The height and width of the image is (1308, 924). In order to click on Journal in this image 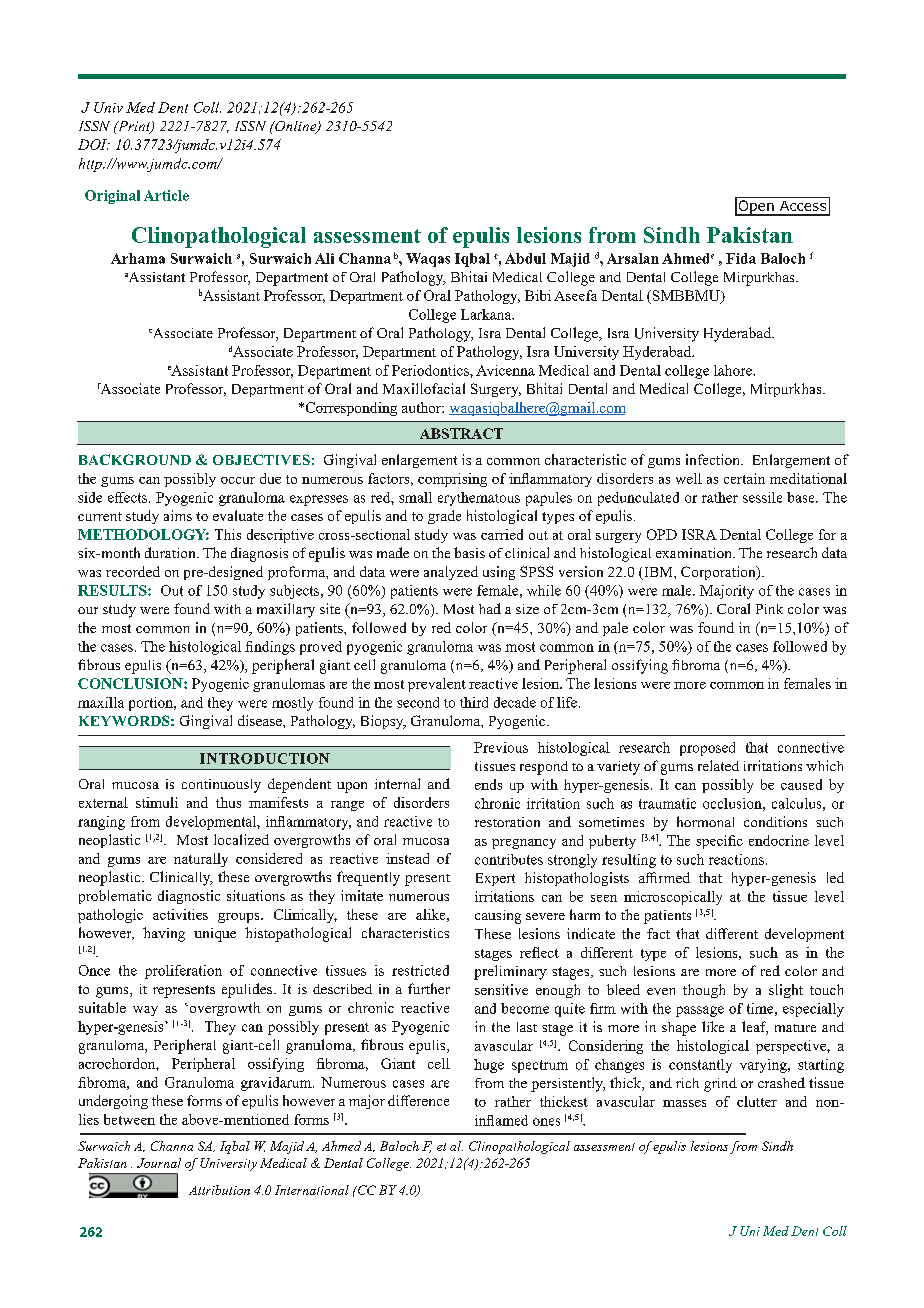, I will do `click(159, 1163)`.
